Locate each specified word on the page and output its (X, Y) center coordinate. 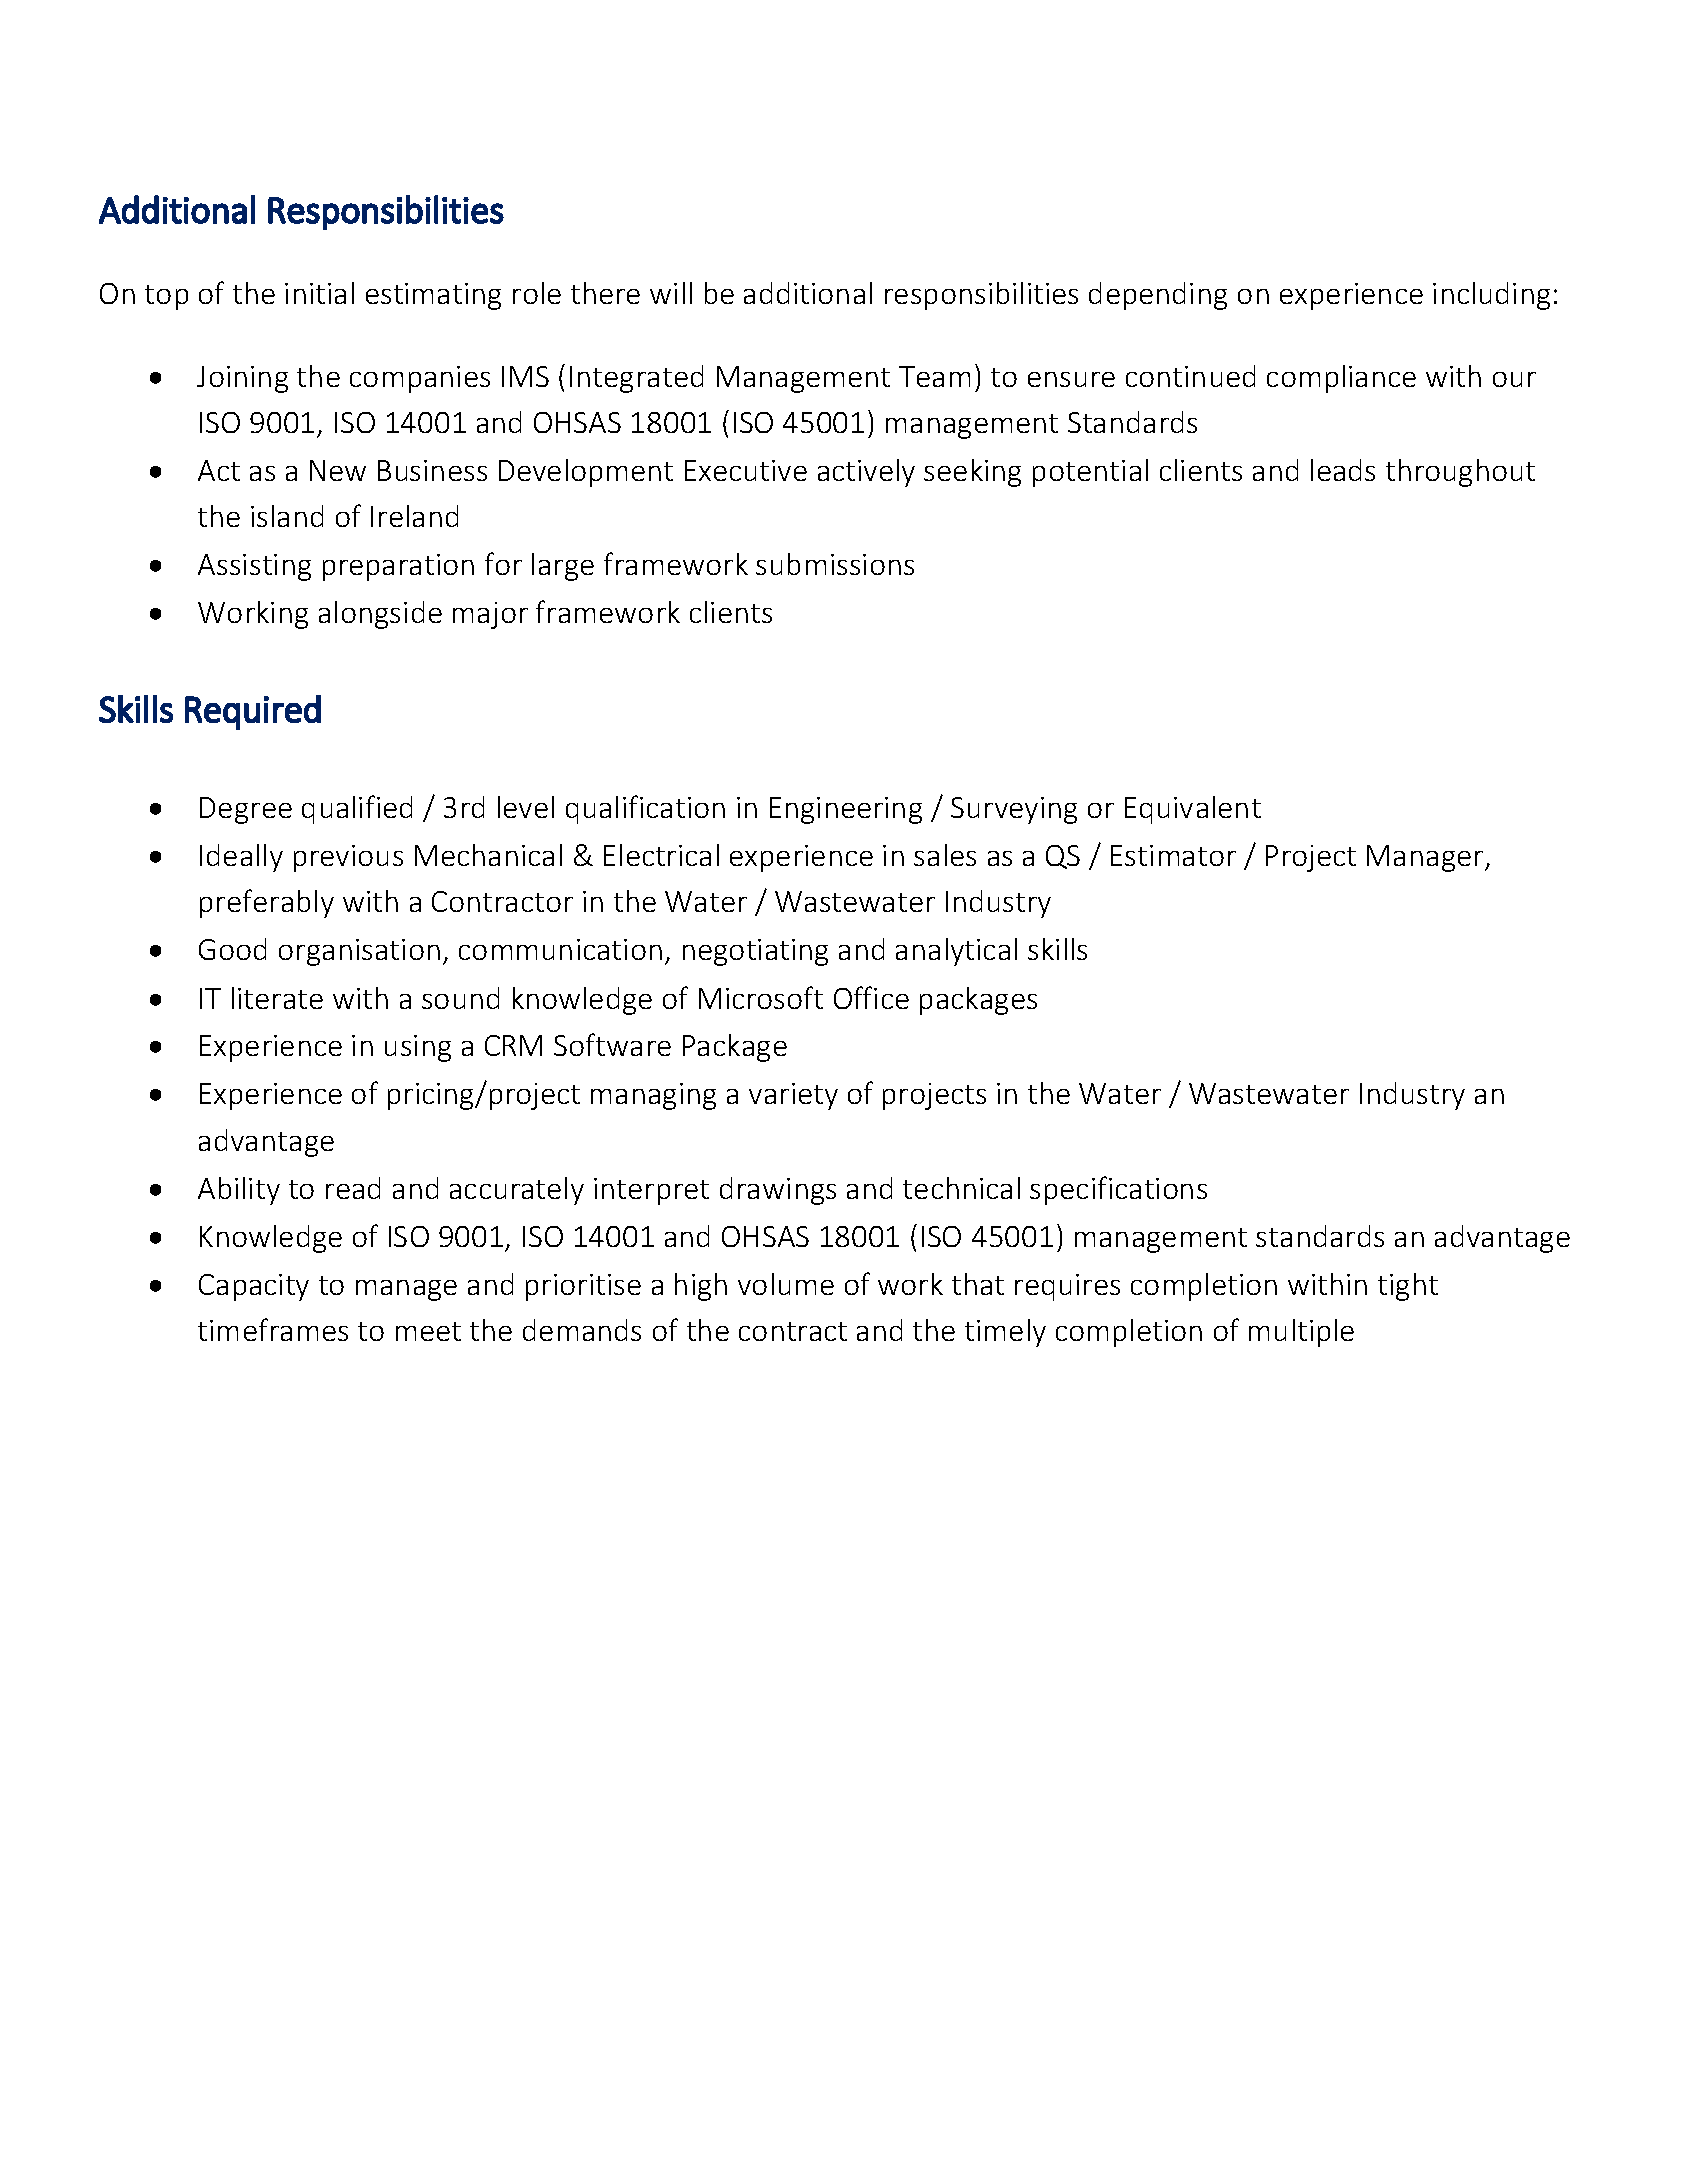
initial (319, 293)
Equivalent (1193, 810)
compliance (1341, 379)
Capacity (254, 1287)
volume (786, 1284)
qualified (357, 809)
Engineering (846, 810)
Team (934, 376)
